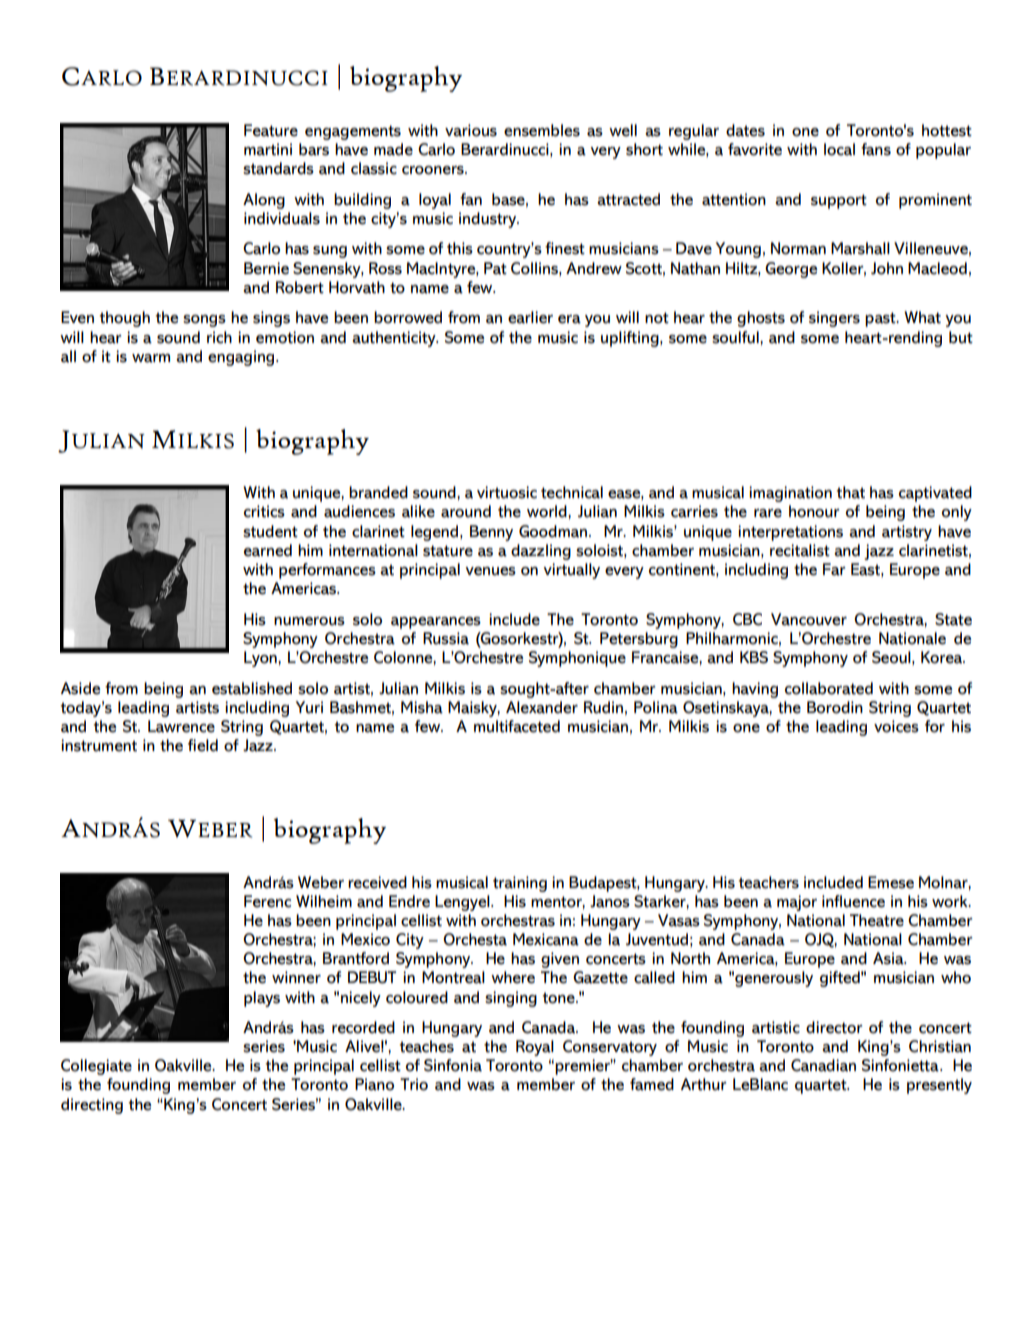 This image has width=1033, height=1337. I want to click on Lyon, so click(261, 659).
